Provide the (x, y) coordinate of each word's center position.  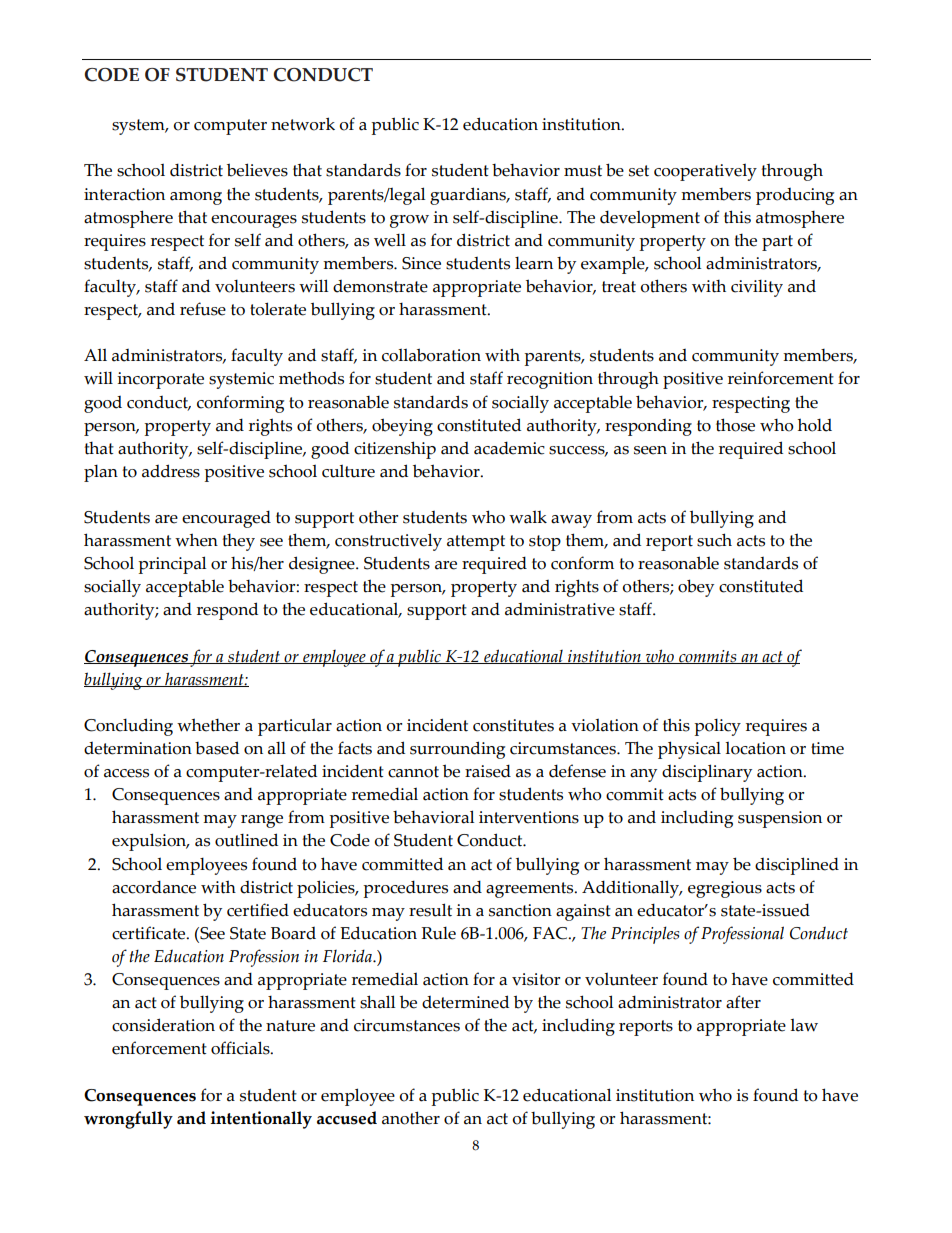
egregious (725, 889)
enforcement (159, 1048)
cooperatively (705, 172)
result (430, 910)
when (196, 540)
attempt (476, 543)
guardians (469, 196)
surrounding (457, 750)
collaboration (431, 355)
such (714, 540)
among (196, 198)
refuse (203, 309)
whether (208, 725)
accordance (154, 887)
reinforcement (781, 378)
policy (717, 727)
